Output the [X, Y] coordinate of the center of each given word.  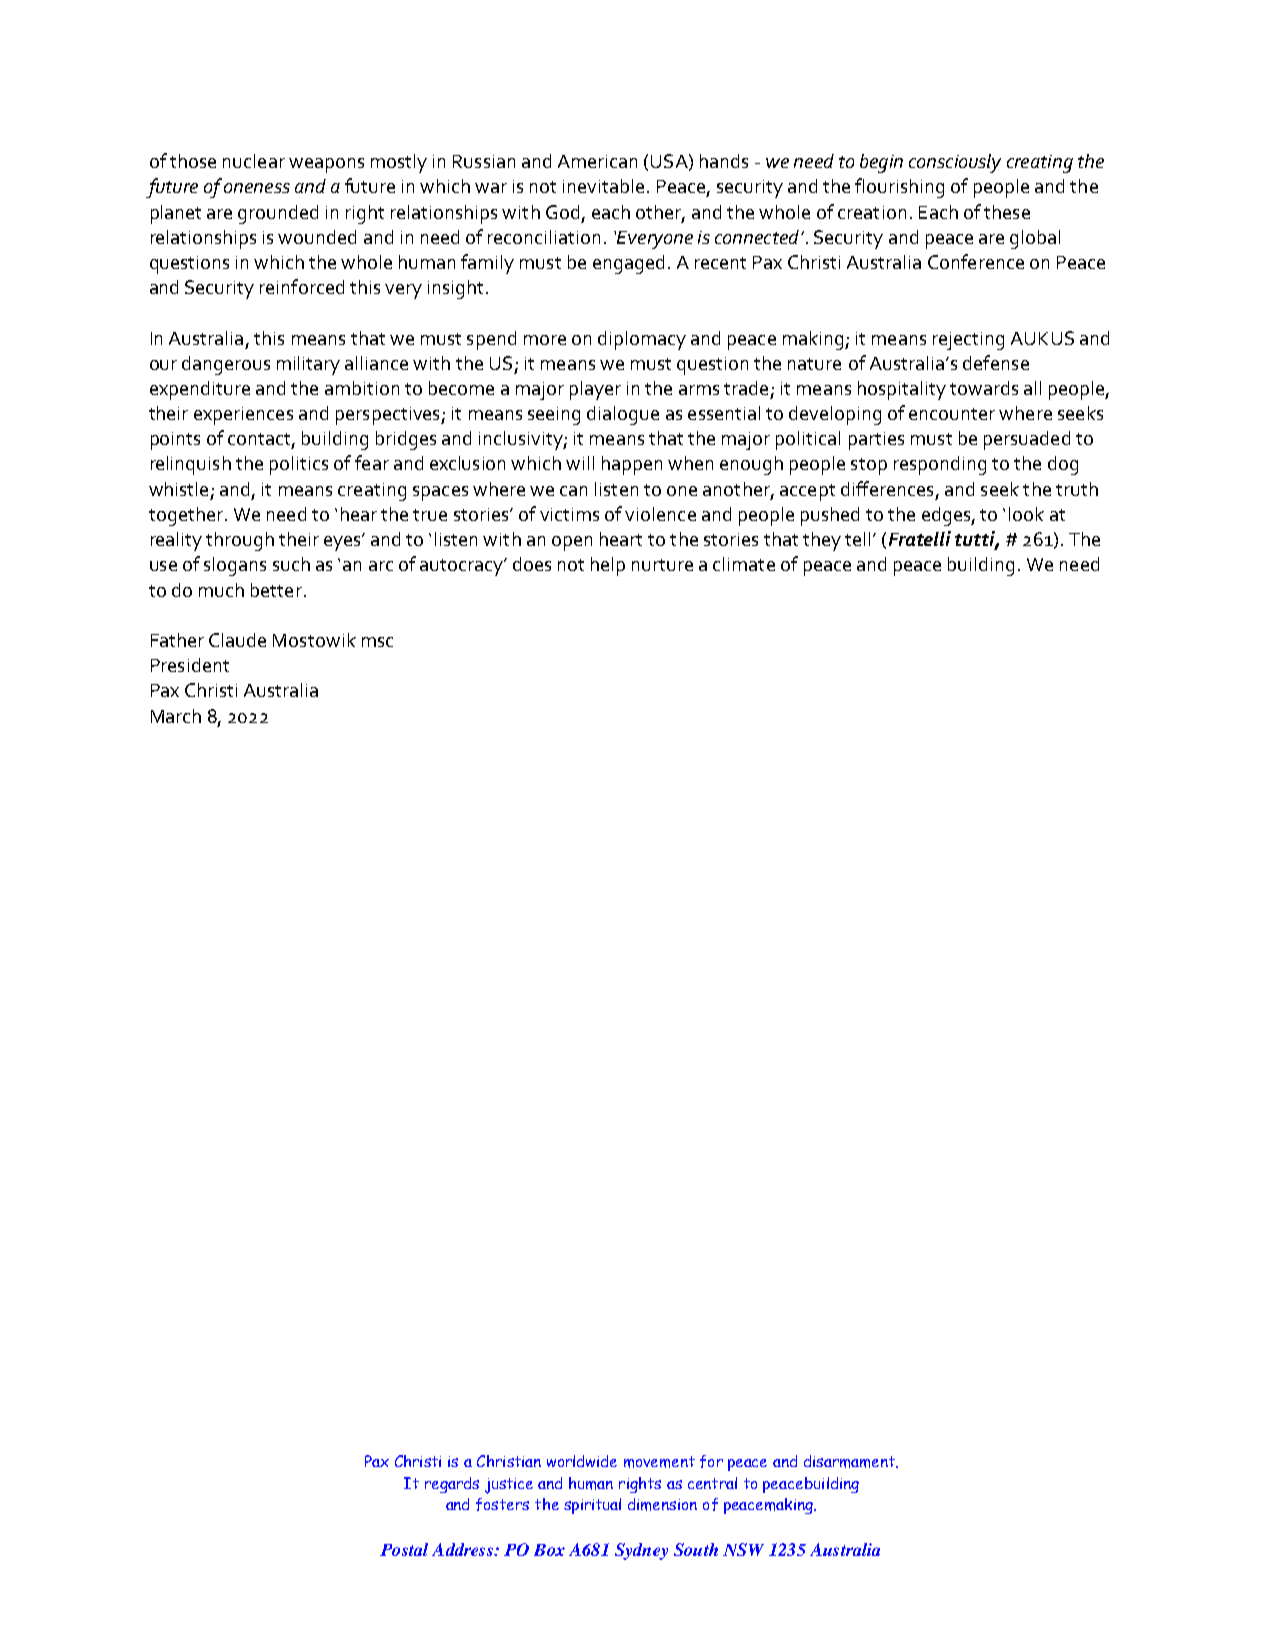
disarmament [850, 1461]
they [822, 541]
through [240, 541]
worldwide [582, 1461]
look [1026, 514]
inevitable [603, 186]
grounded [278, 214]
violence [660, 514]
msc [377, 642]
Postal [404, 1549]
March [176, 716]
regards [452, 1485]
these [1007, 212]
